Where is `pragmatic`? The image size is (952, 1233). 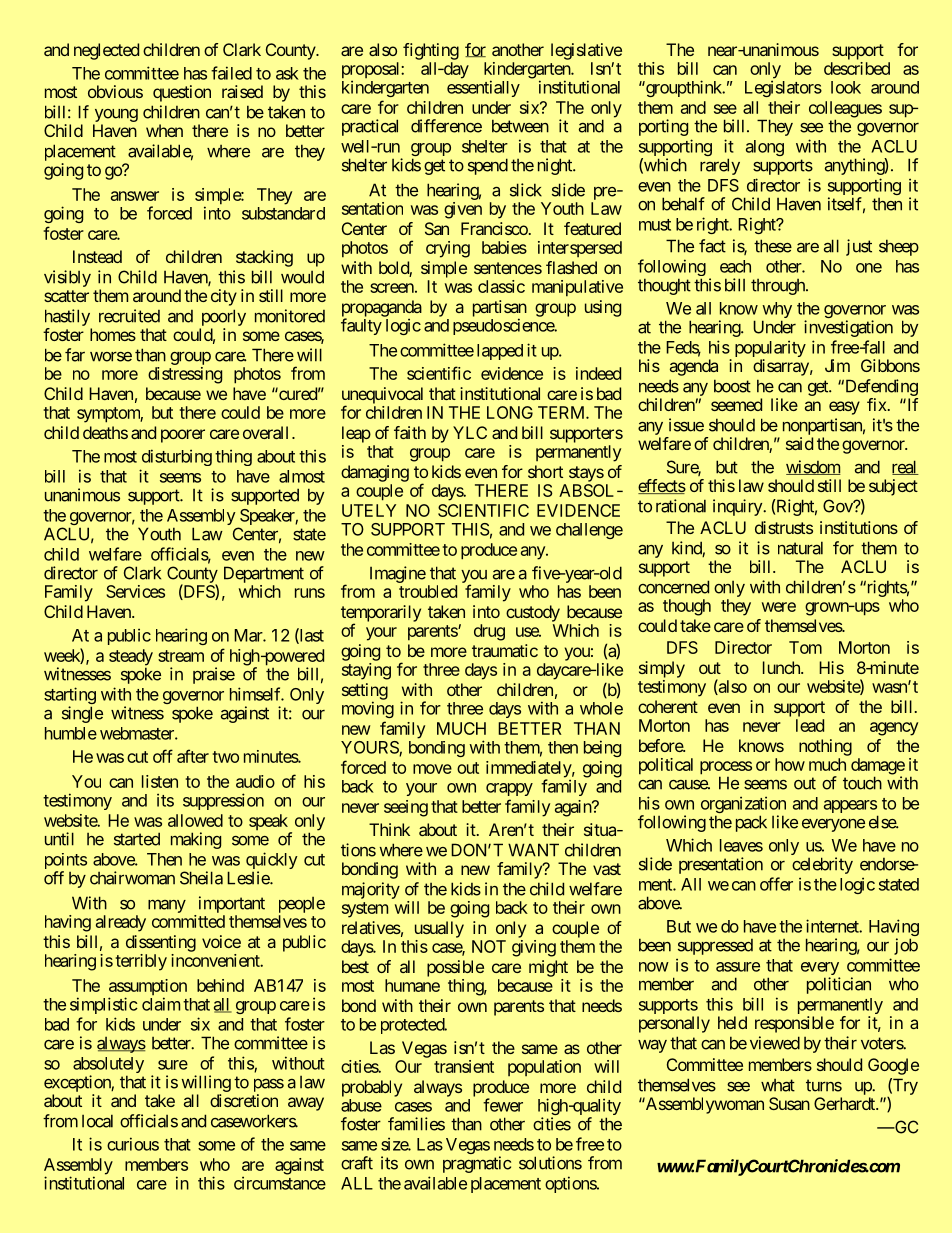 pragmatic is located at coordinates (477, 1164).
